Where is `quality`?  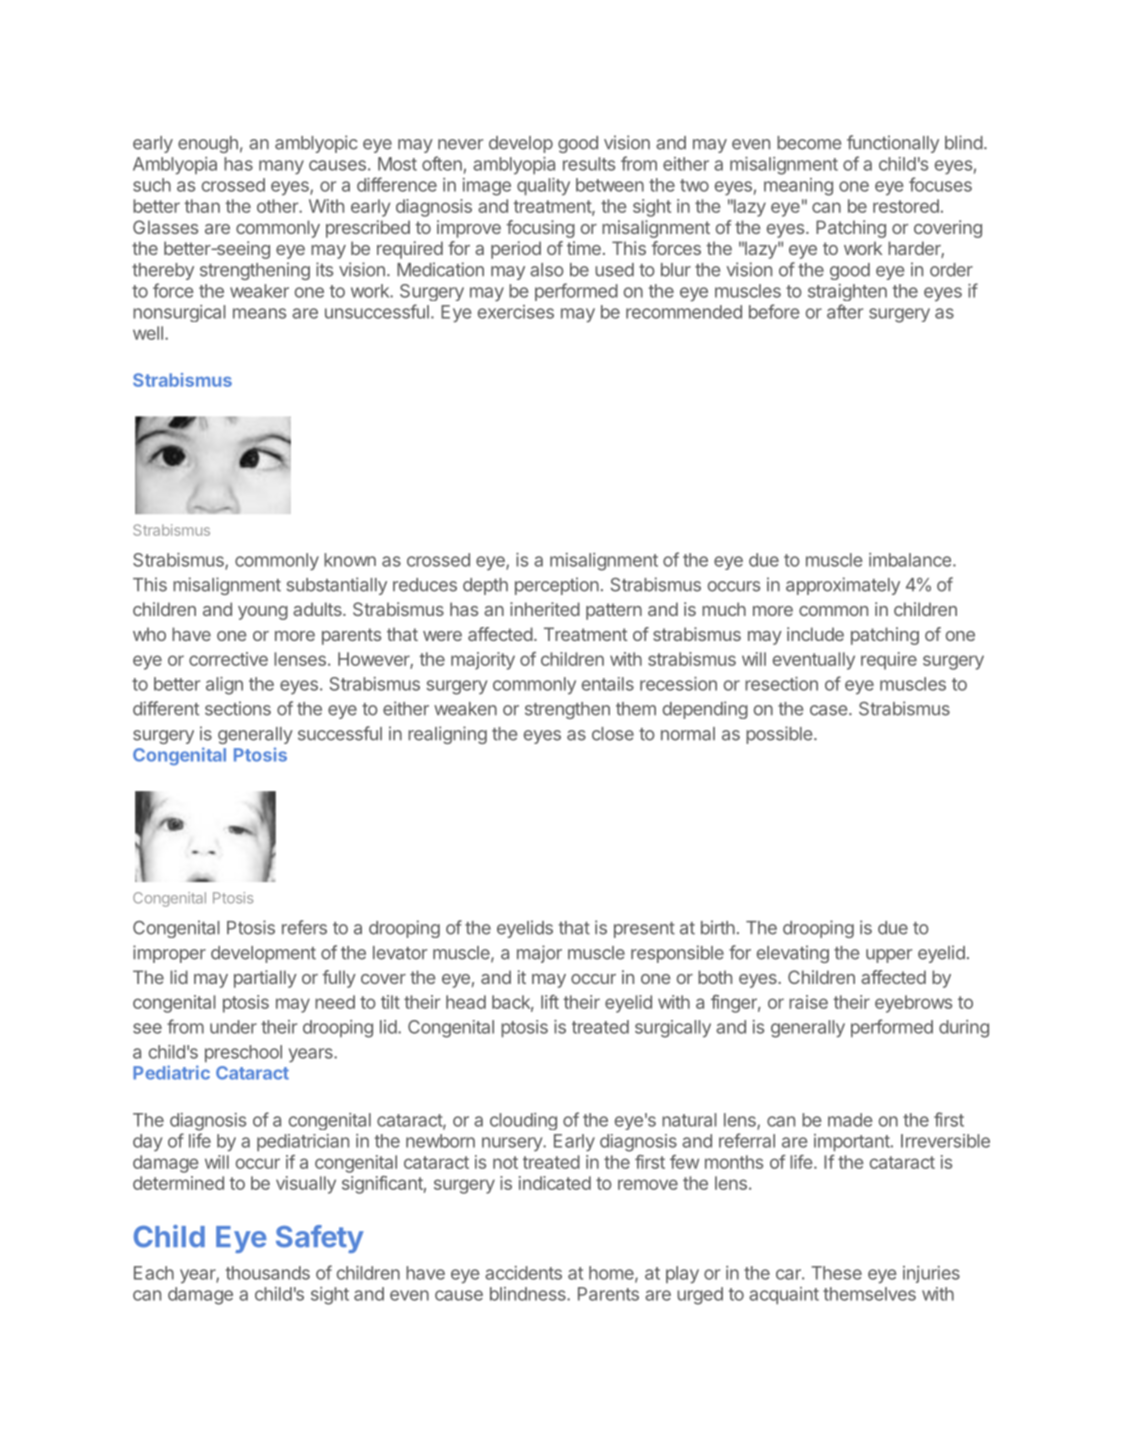
quality is located at coordinates (543, 187).
